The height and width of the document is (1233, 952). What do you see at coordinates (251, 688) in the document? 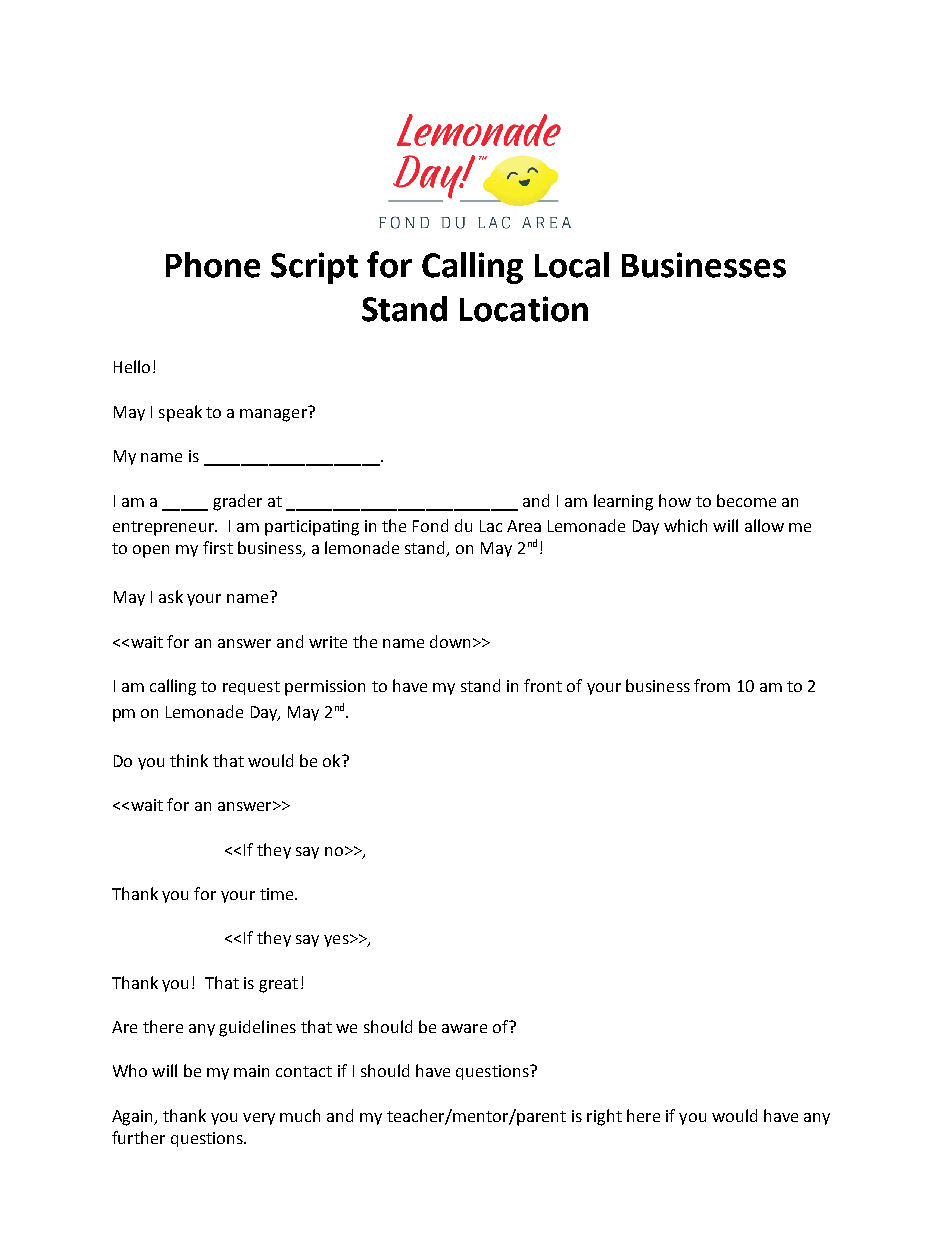
I see `request` at bounding box center [251, 688].
